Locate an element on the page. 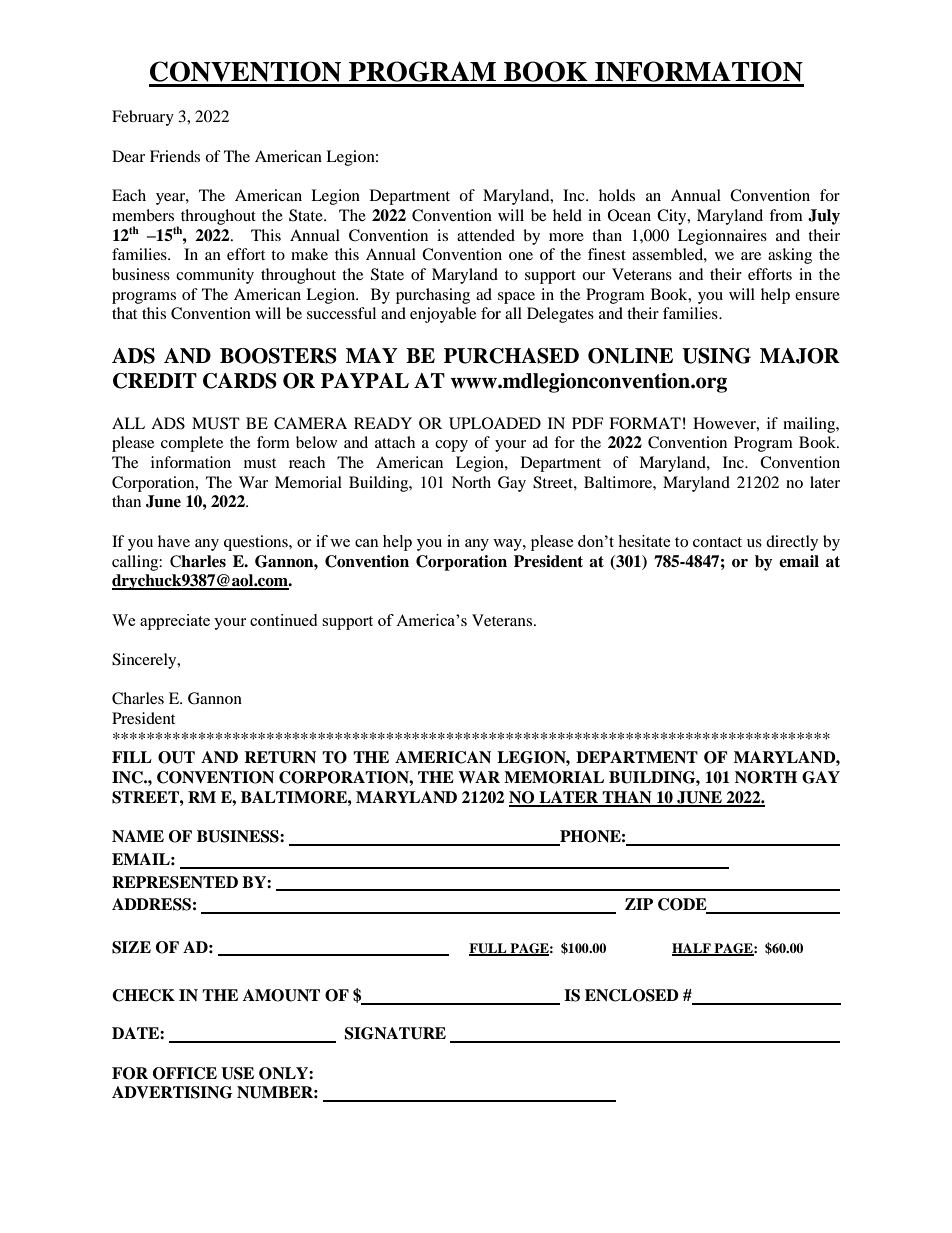 The height and width of the document is (1233, 952). ZIP is located at coordinates (639, 904).
